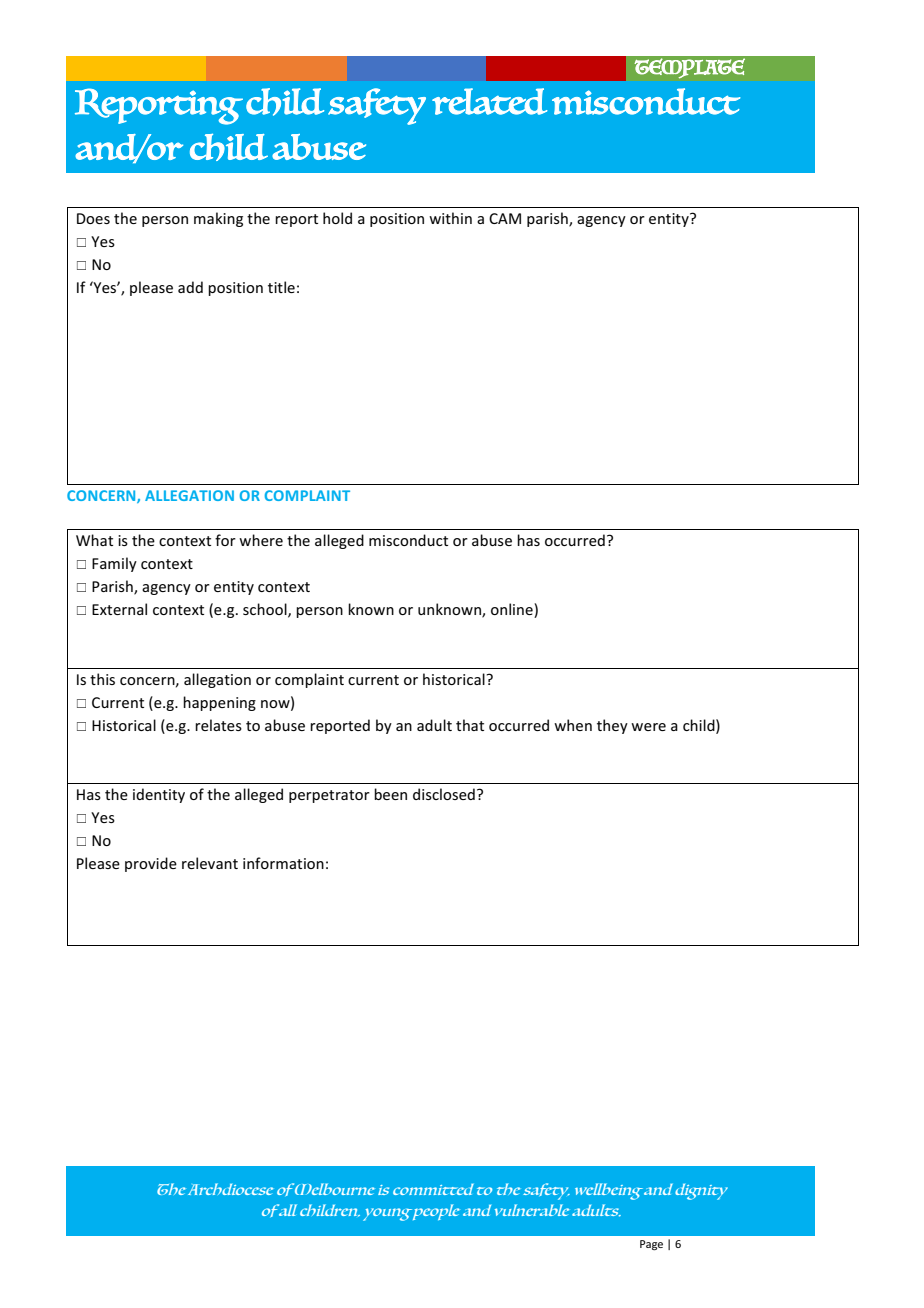 The width and height of the screenshot is (924, 1308). Describe the element at coordinates (651, 1245) in the screenshot. I see `Page` at that location.
